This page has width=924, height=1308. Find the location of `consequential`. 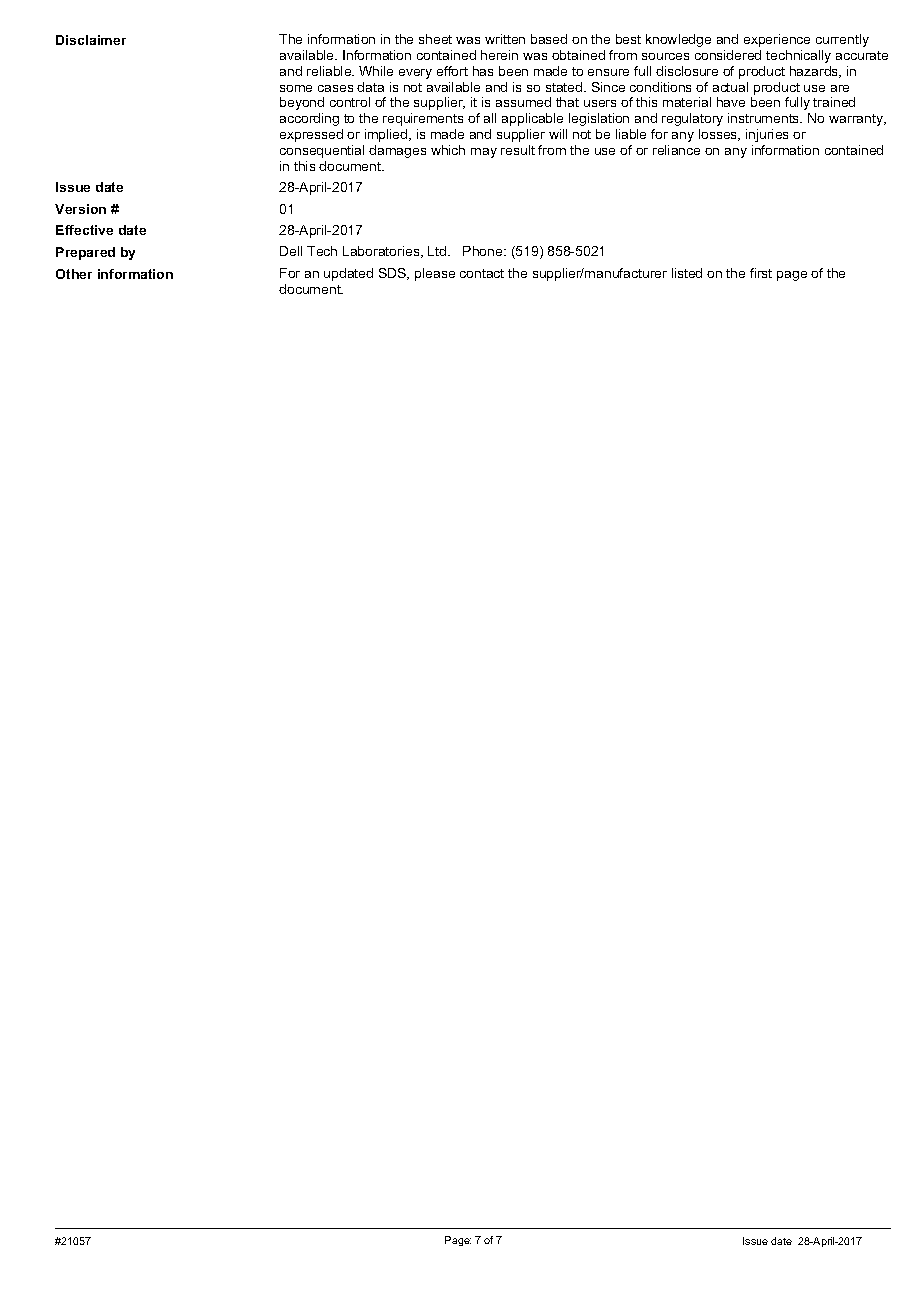

consequential is located at coordinates (322, 151).
